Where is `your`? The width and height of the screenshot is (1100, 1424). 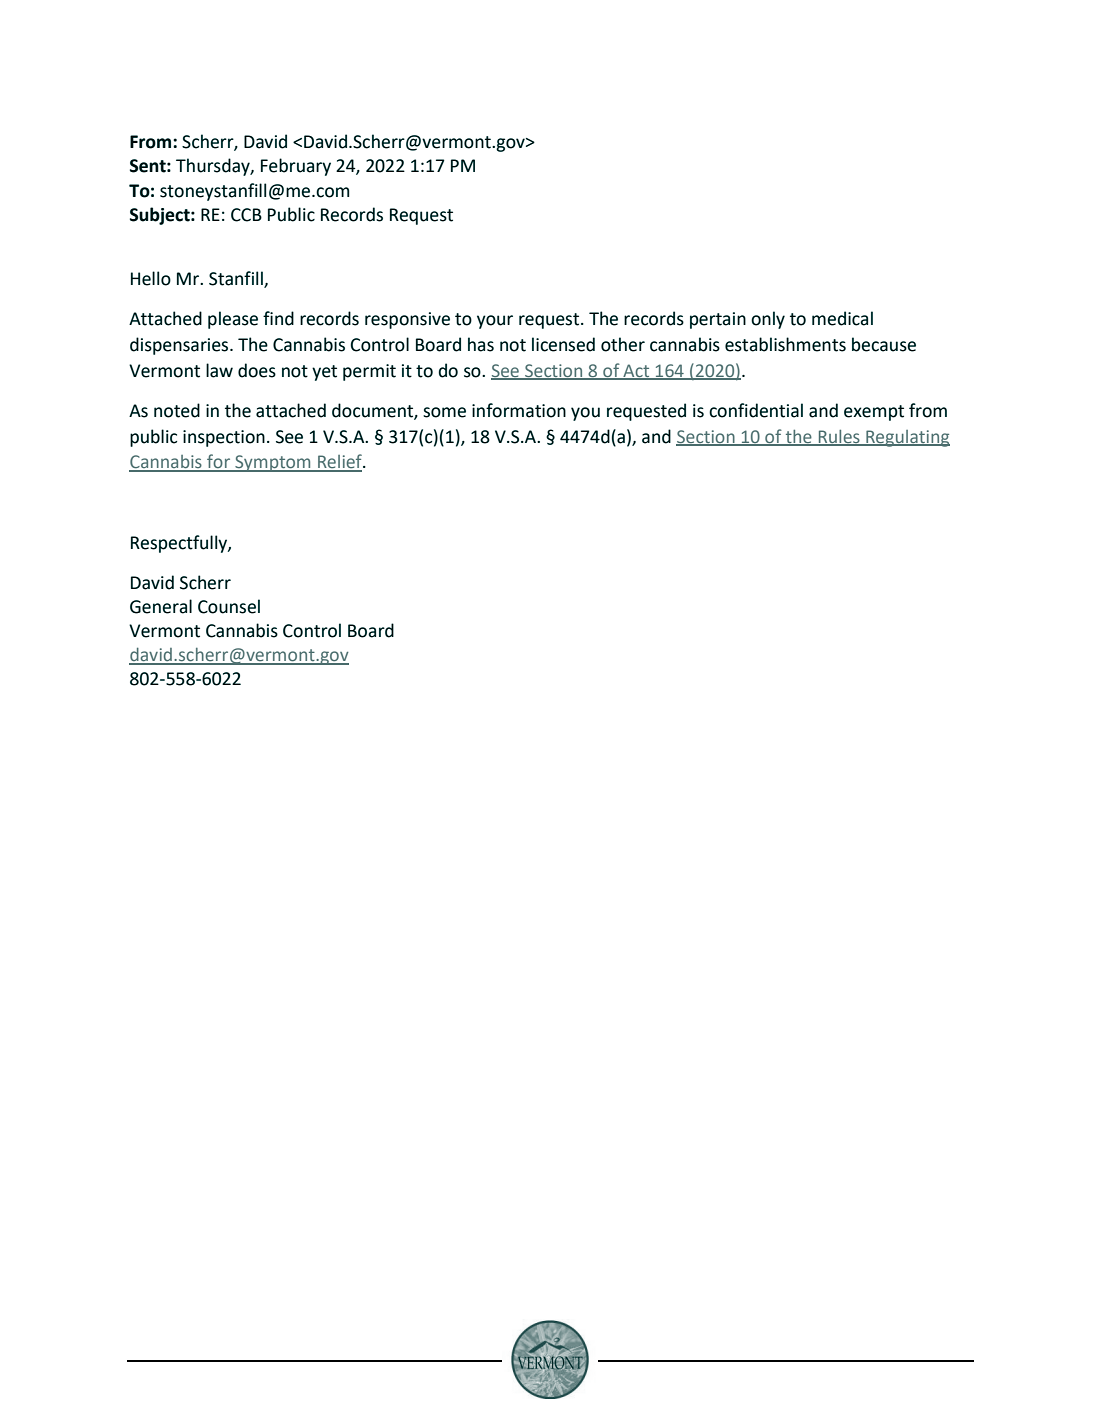
your is located at coordinates (495, 322).
